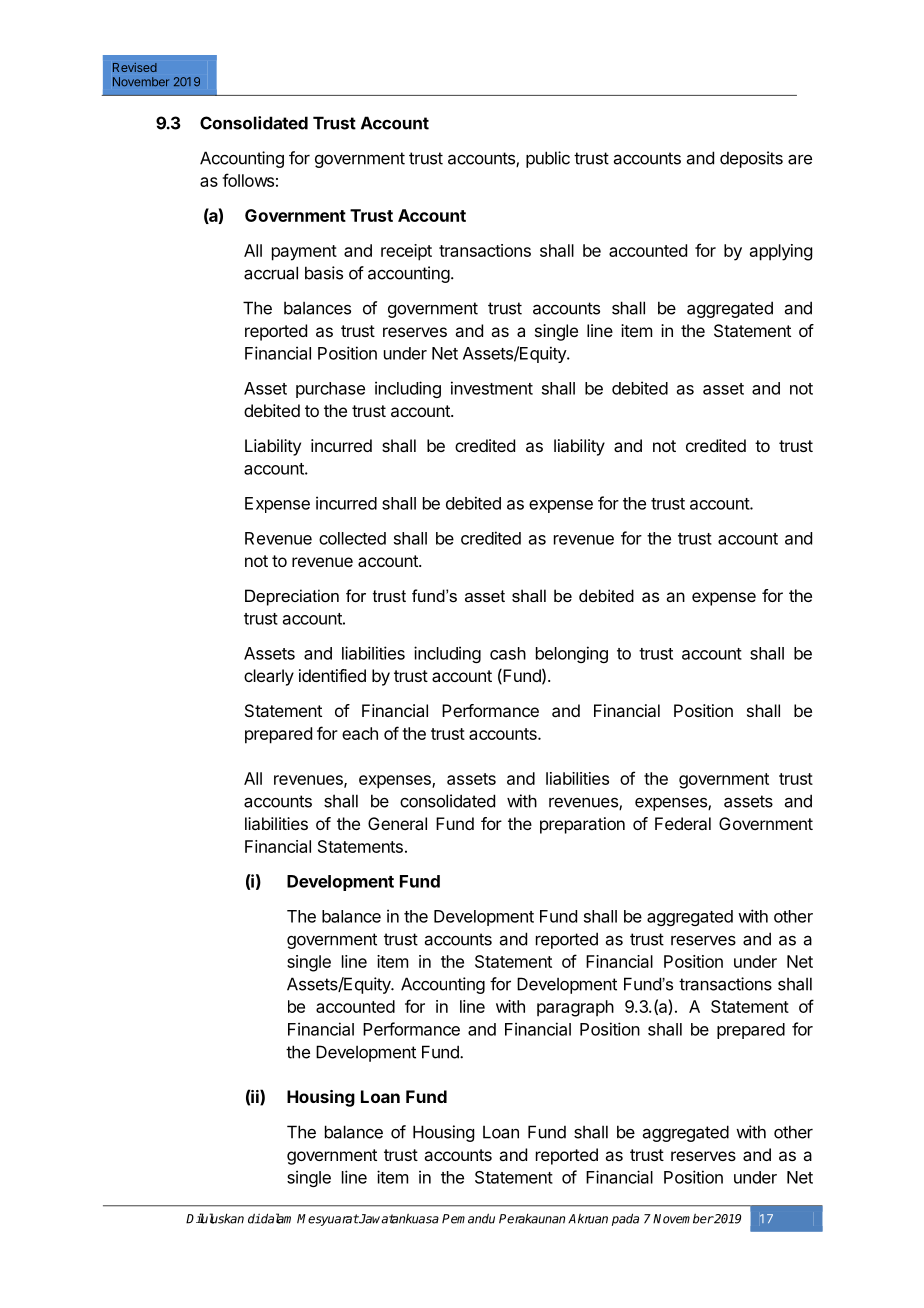  I want to click on paragraph, so click(575, 1008).
